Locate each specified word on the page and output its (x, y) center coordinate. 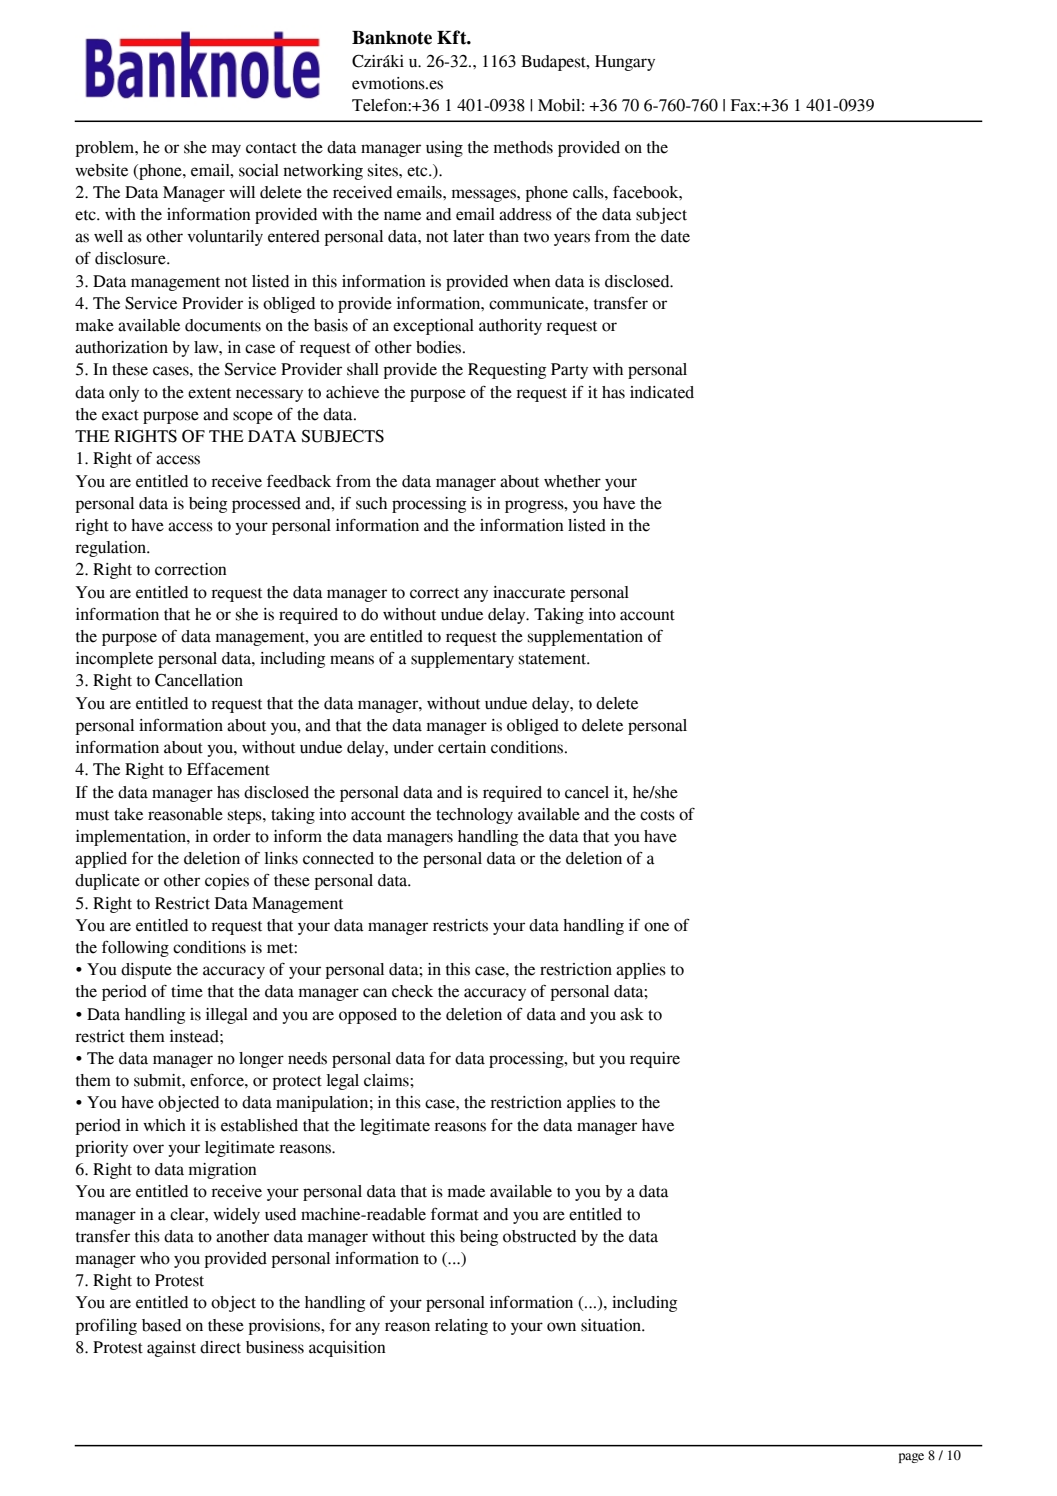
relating (461, 1327)
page (911, 1458)
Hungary (625, 63)
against (171, 1349)
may (226, 150)
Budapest (554, 63)
